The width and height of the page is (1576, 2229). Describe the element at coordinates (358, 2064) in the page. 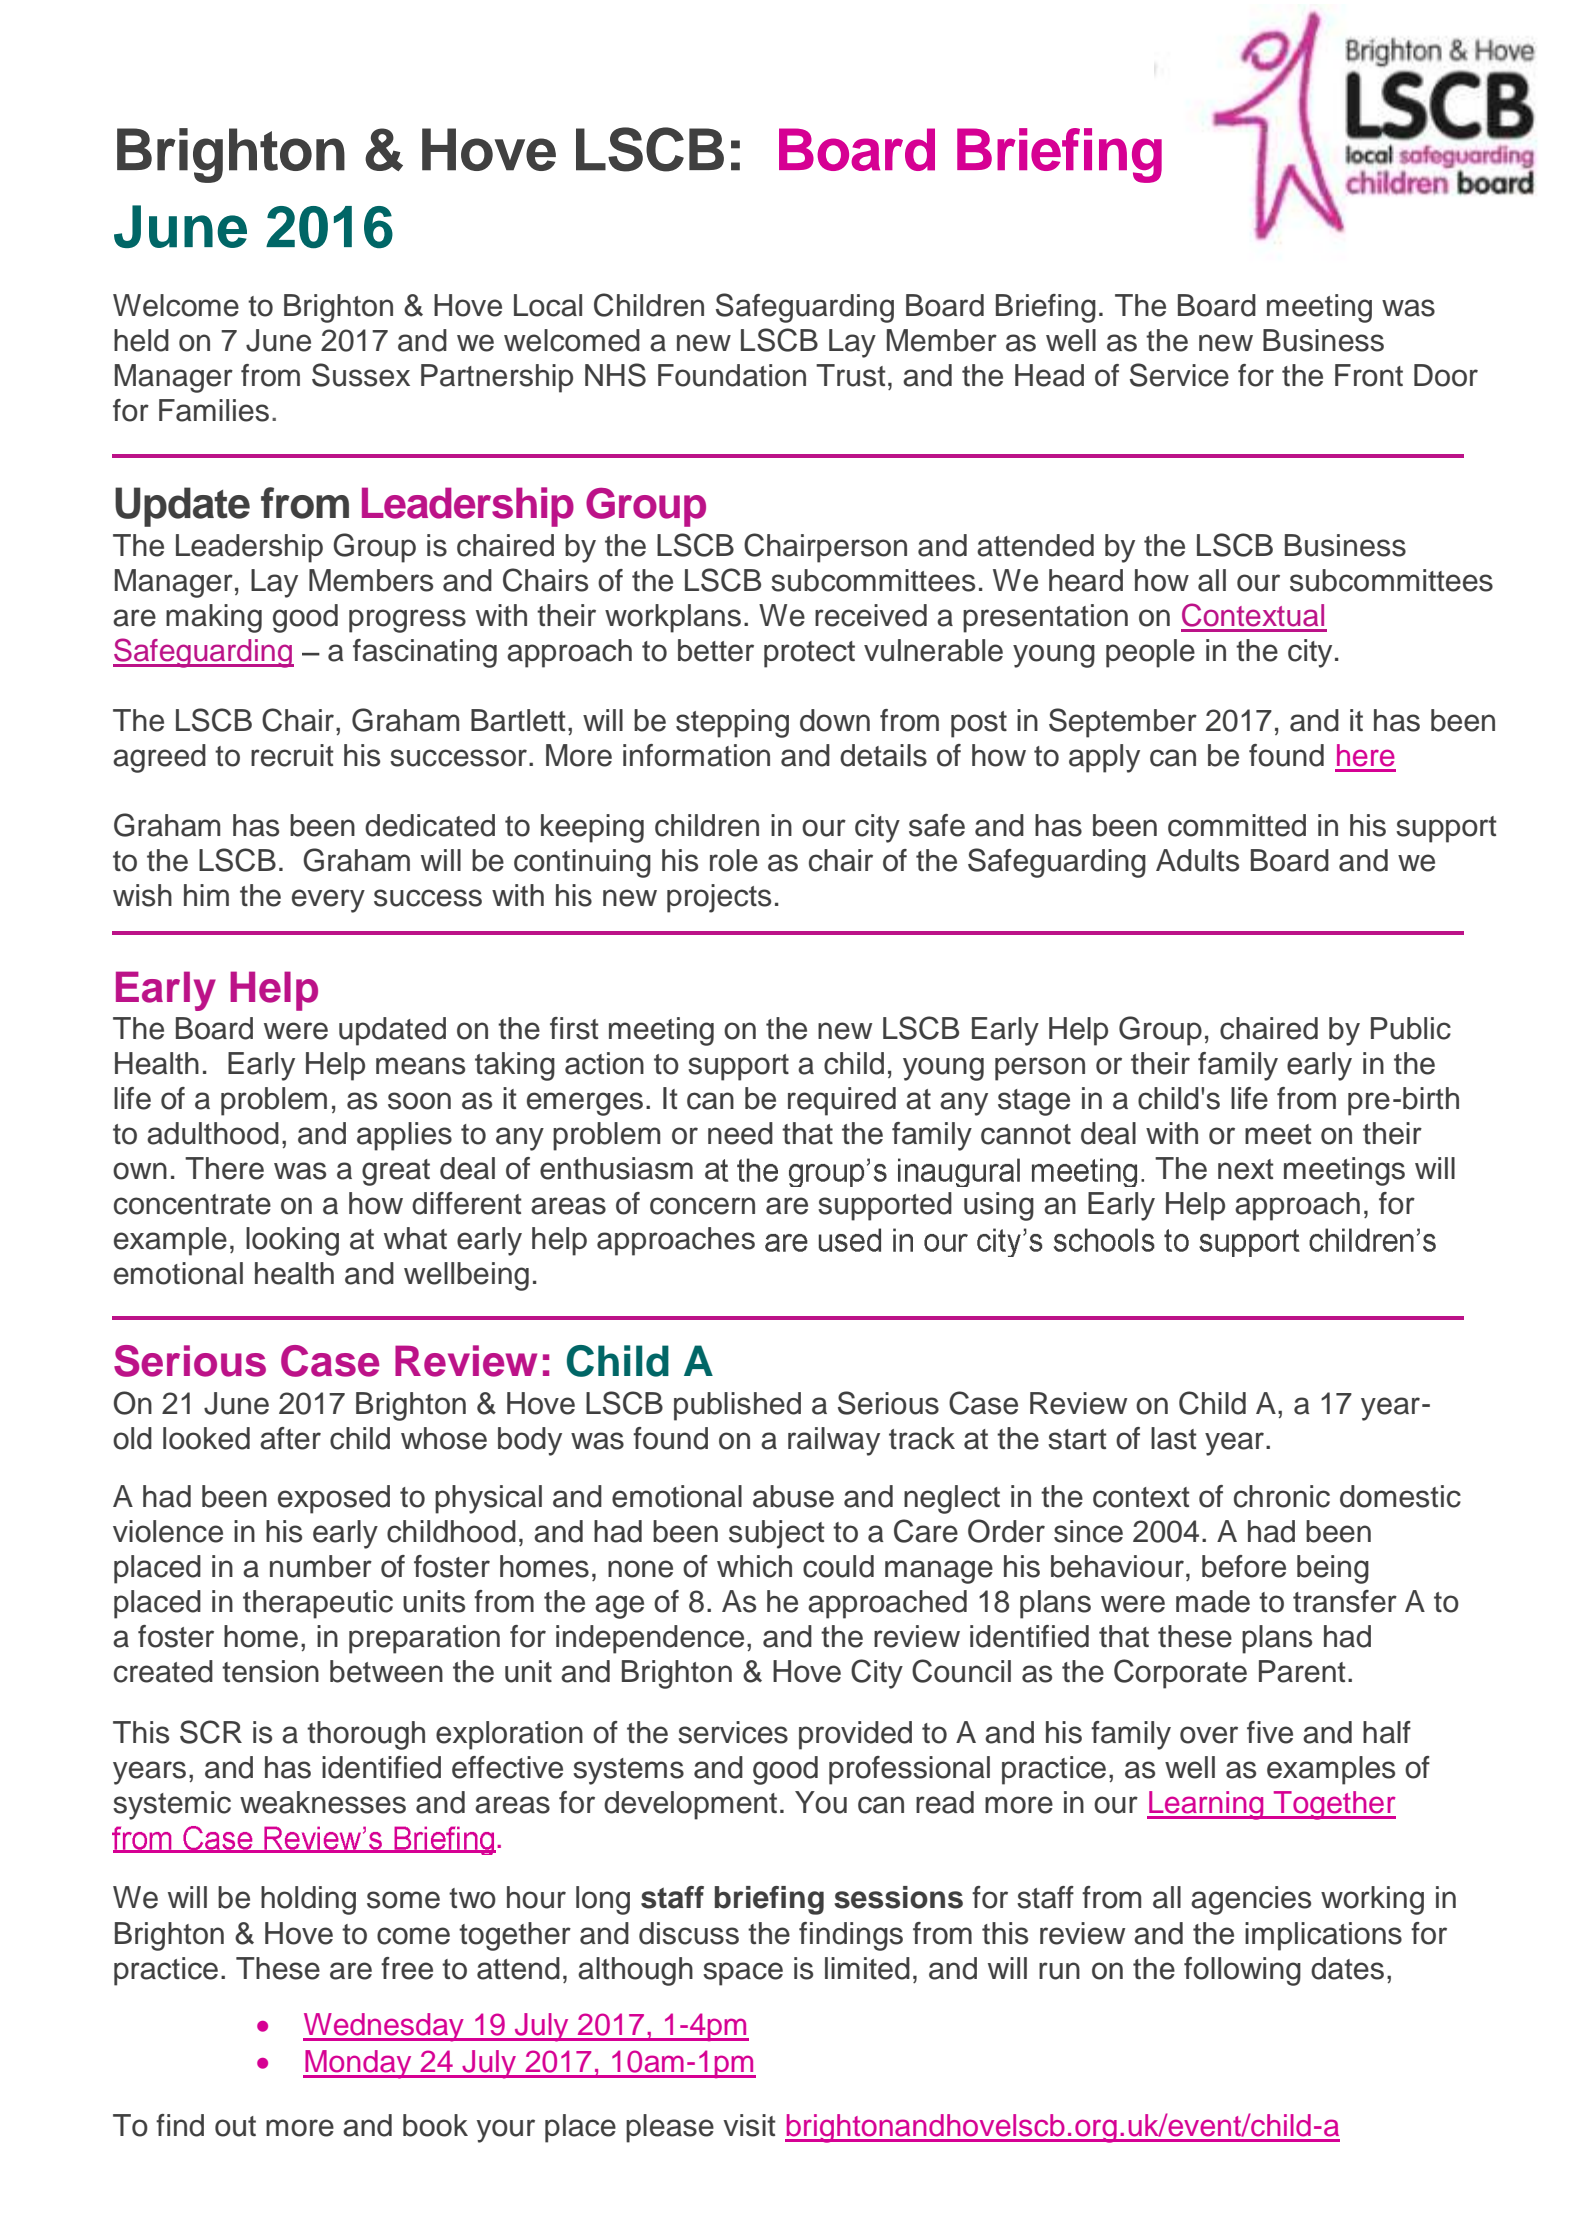

I see `Monday` at that location.
